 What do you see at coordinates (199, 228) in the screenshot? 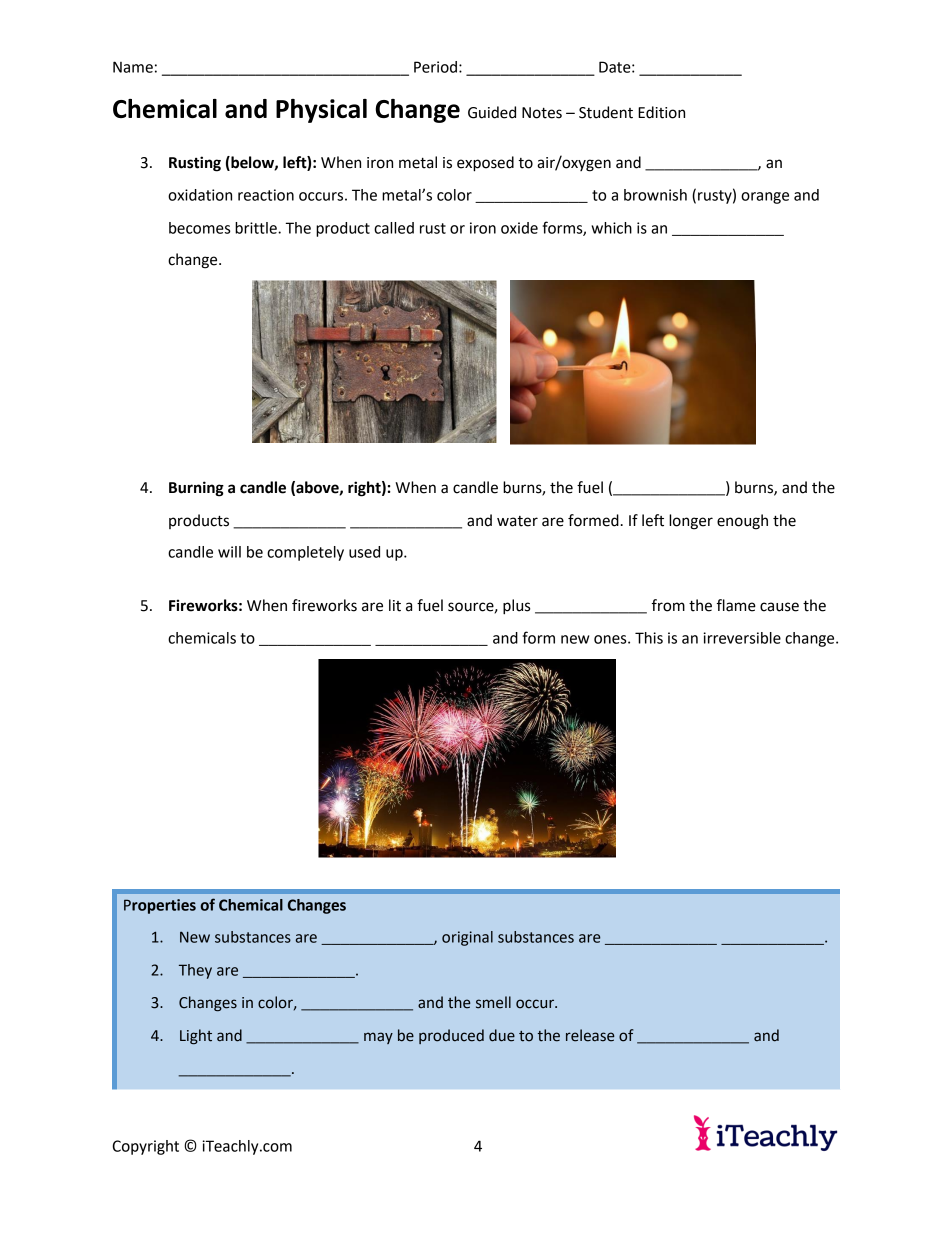
I see `becomes` at bounding box center [199, 228].
